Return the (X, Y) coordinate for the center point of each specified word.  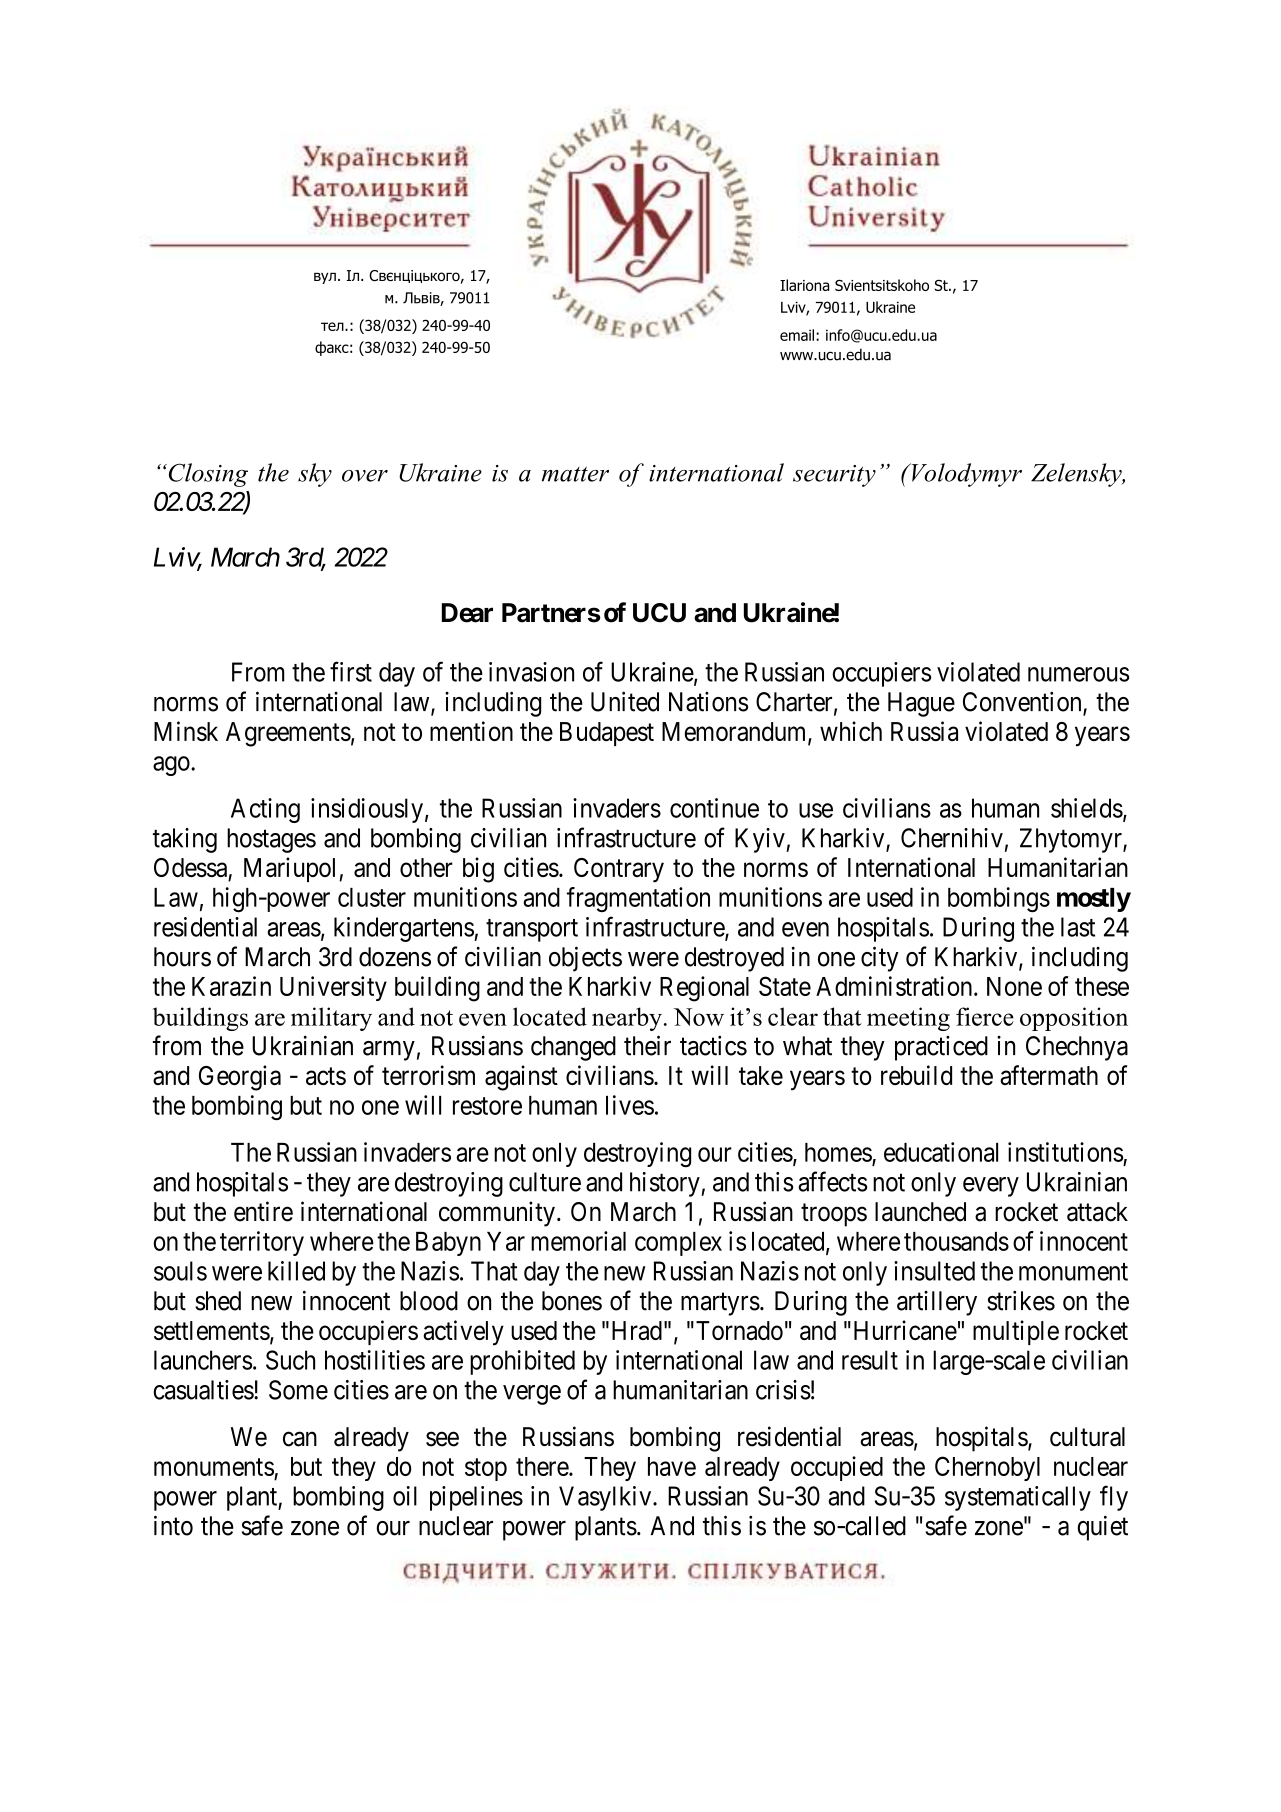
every (991, 1187)
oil (405, 1496)
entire (263, 1211)
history (666, 1184)
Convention (1023, 702)
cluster (372, 897)
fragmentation (638, 899)
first (351, 671)
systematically (1018, 1498)
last (1078, 927)
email (798, 335)
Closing (207, 475)
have (672, 1466)
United (625, 701)
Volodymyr (965, 475)
